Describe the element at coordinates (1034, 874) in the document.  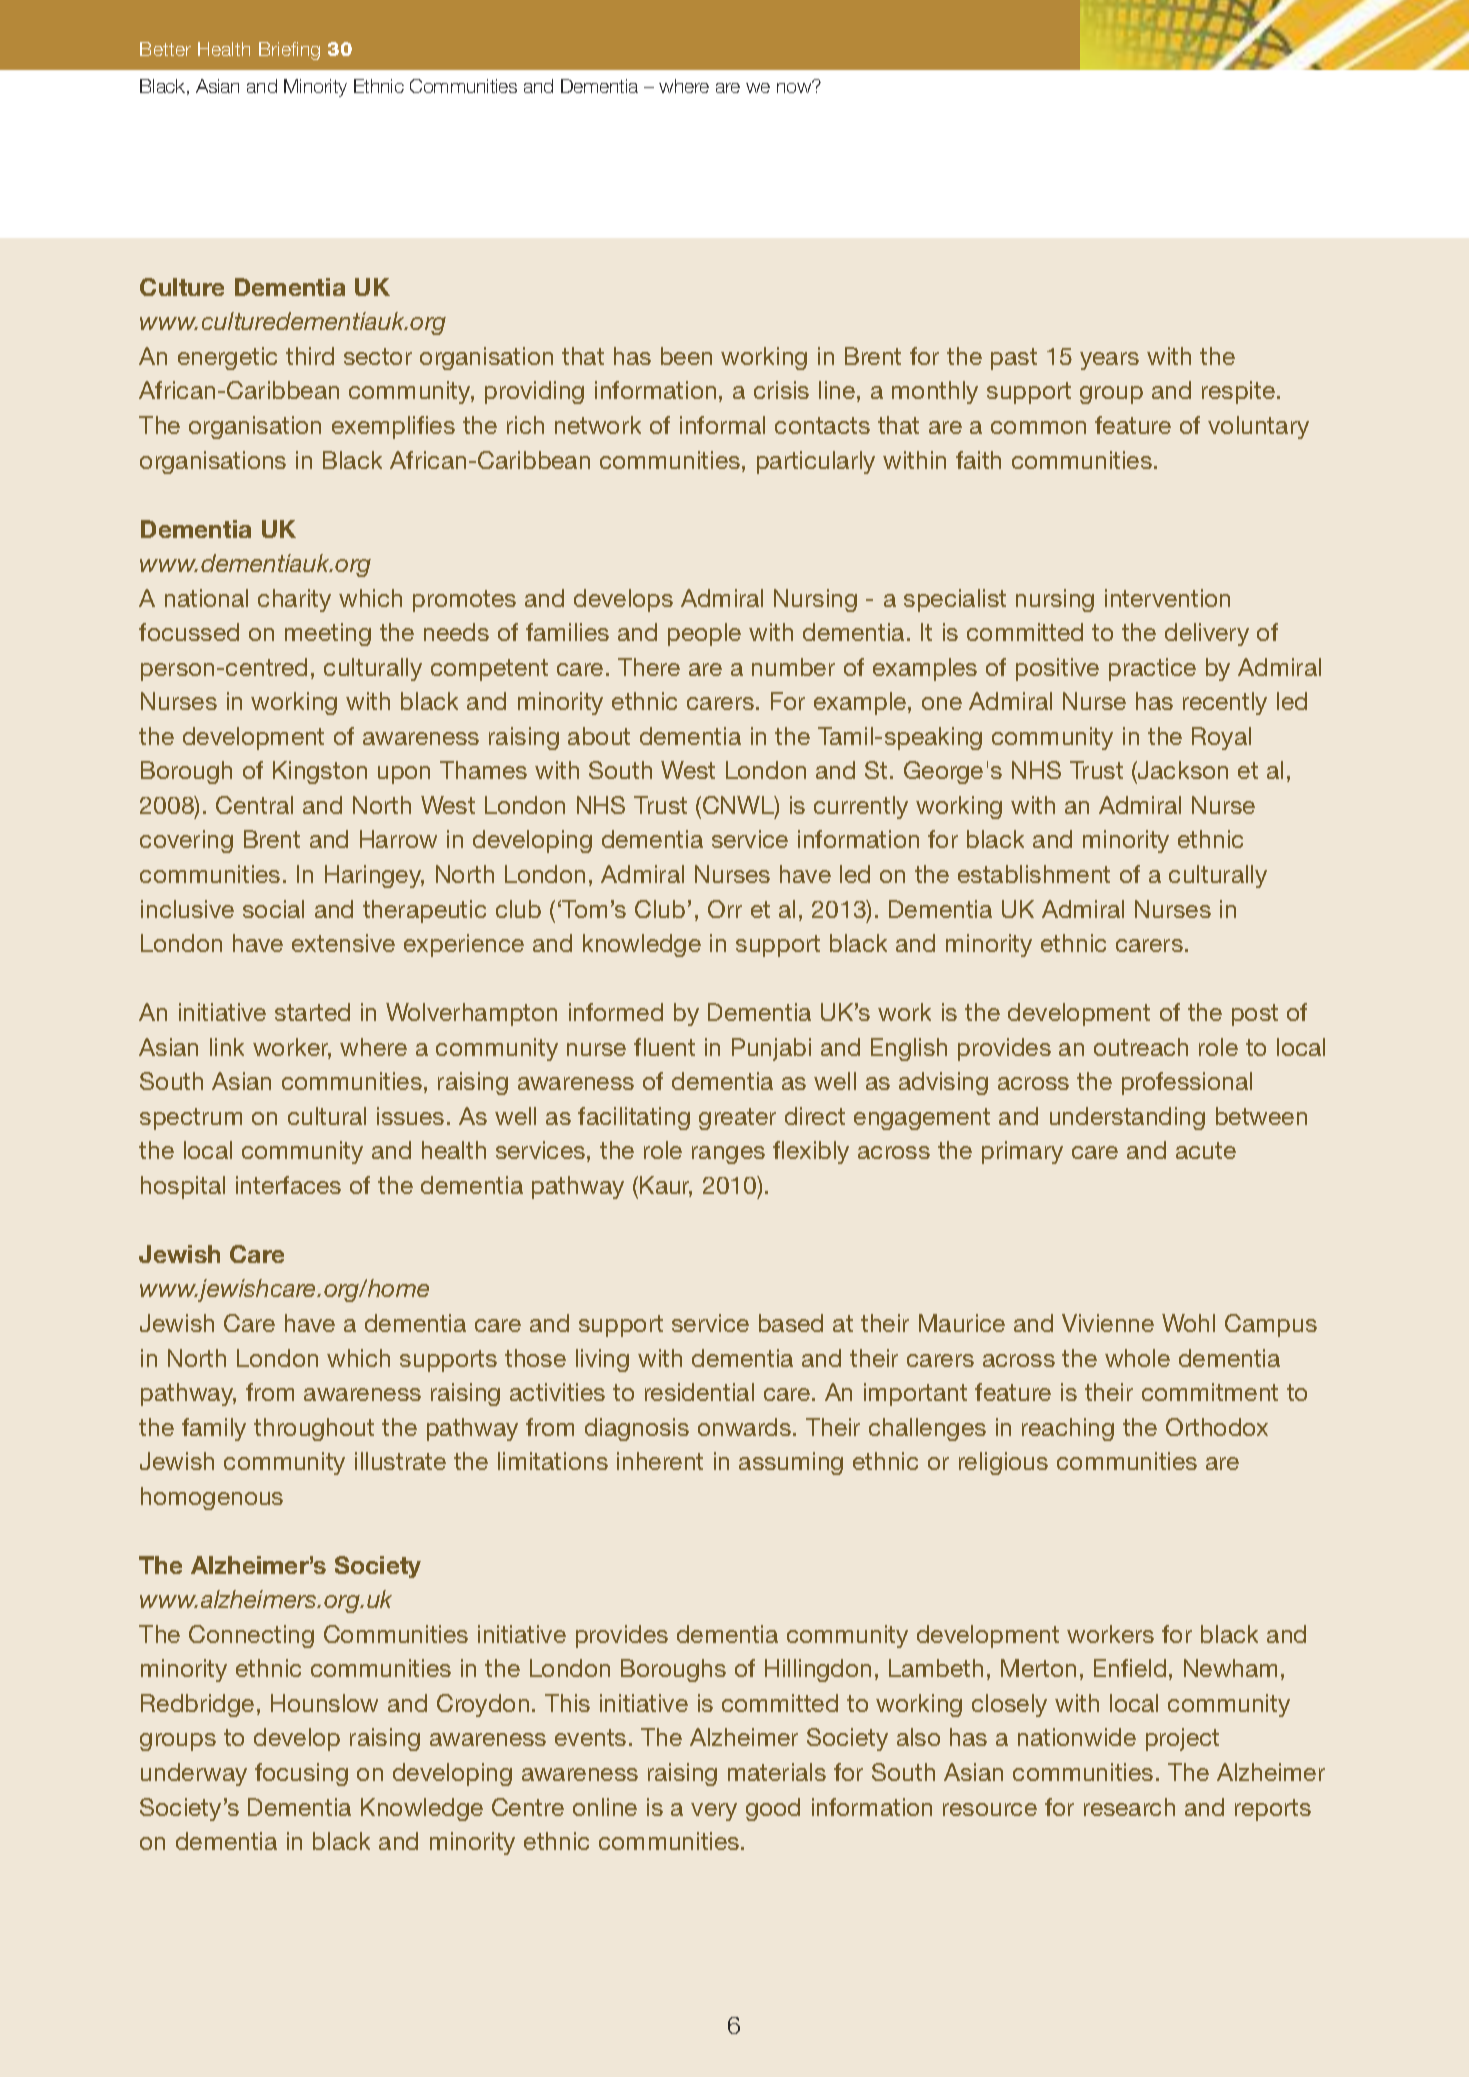
I see `establishment` at that location.
